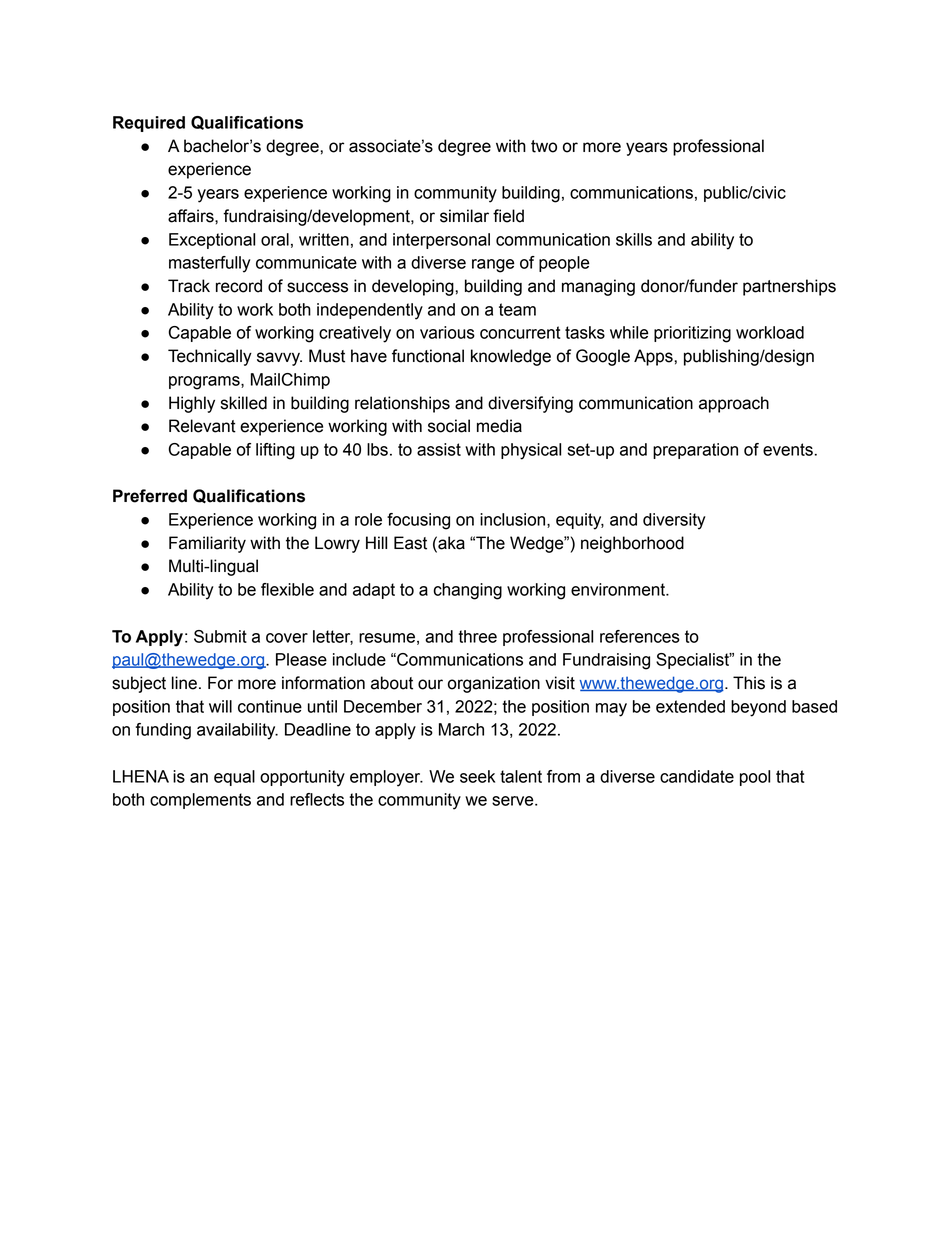 This screenshot has width=952, height=1233. Describe the element at coordinates (239, 286) in the screenshot. I see `record` at that location.
